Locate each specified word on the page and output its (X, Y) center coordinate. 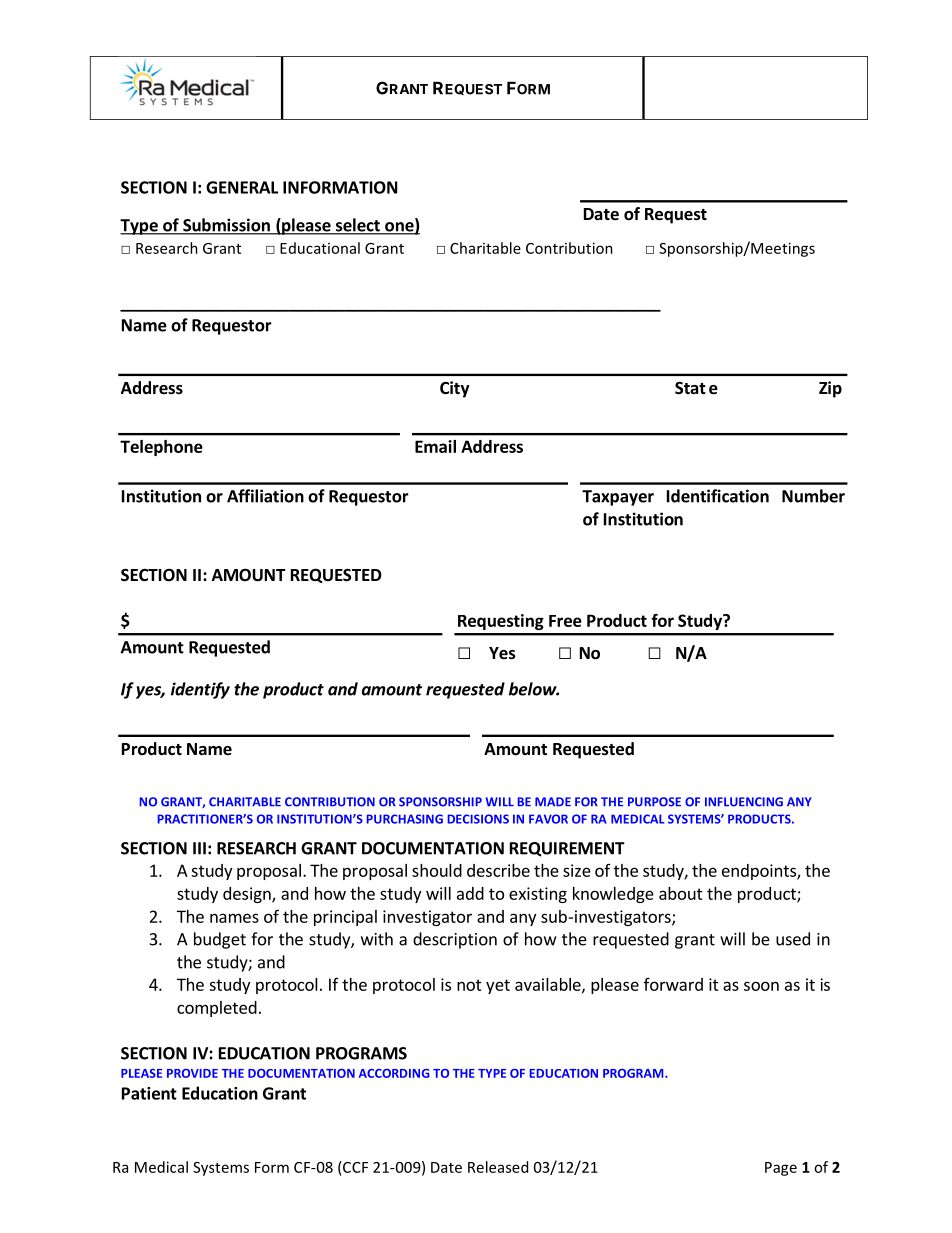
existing (538, 895)
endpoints (760, 872)
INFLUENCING (744, 802)
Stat (690, 388)
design (248, 895)
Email (435, 446)
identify (200, 690)
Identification (718, 496)
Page (781, 1169)
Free (565, 621)
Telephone (161, 448)
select (357, 226)
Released (498, 1167)
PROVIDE (192, 1073)
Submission (226, 226)
